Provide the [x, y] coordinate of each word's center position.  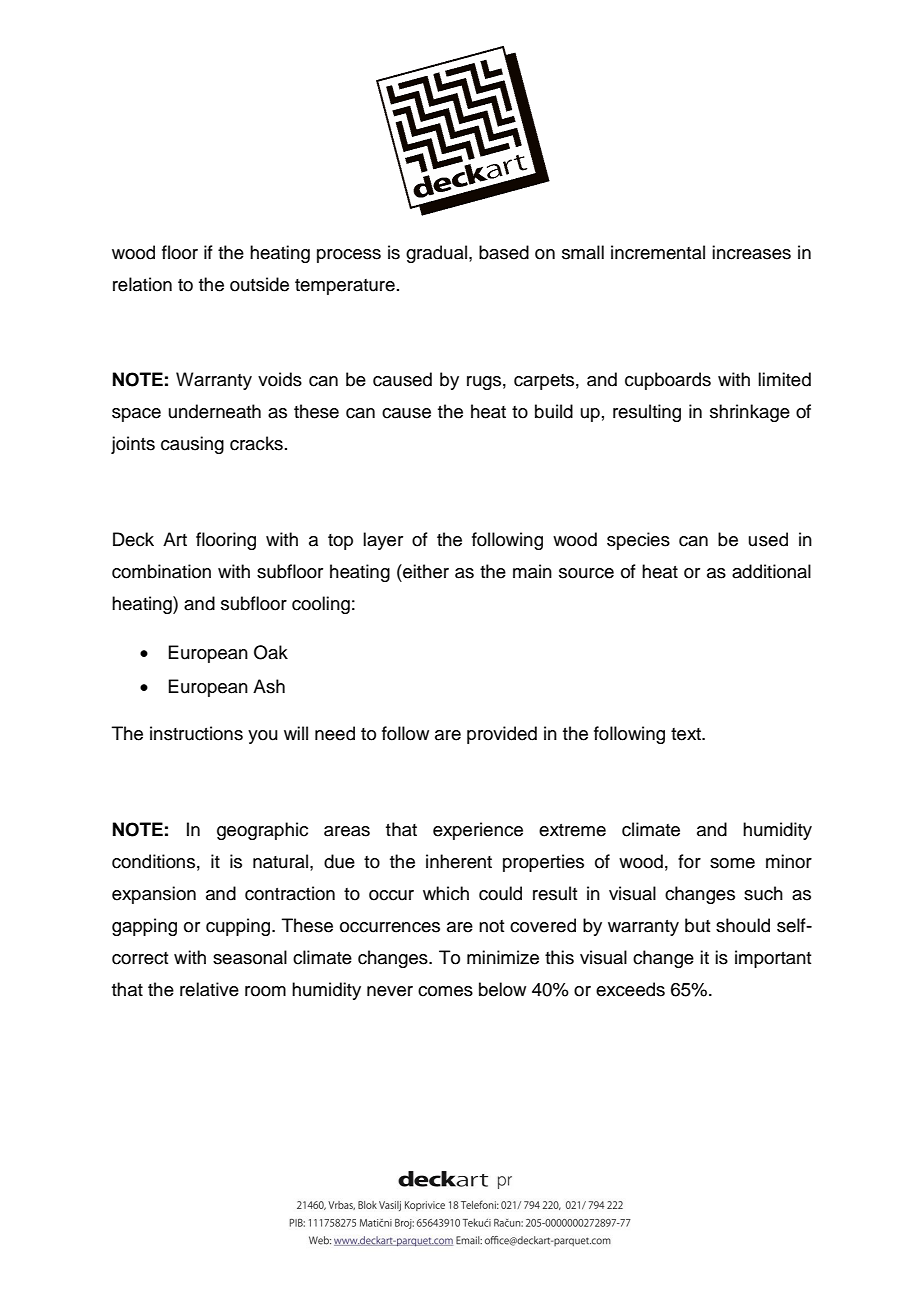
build [554, 411]
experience [478, 831]
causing [192, 445]
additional [771, 571]
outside [259, 284]
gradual [436, 254]
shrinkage [750, 413]
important [773, 959]
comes [445, 991]
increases [751, 252]
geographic [262, 831]
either [425, 571]
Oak [271, 652]
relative [209, 989]
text [687, 734]
